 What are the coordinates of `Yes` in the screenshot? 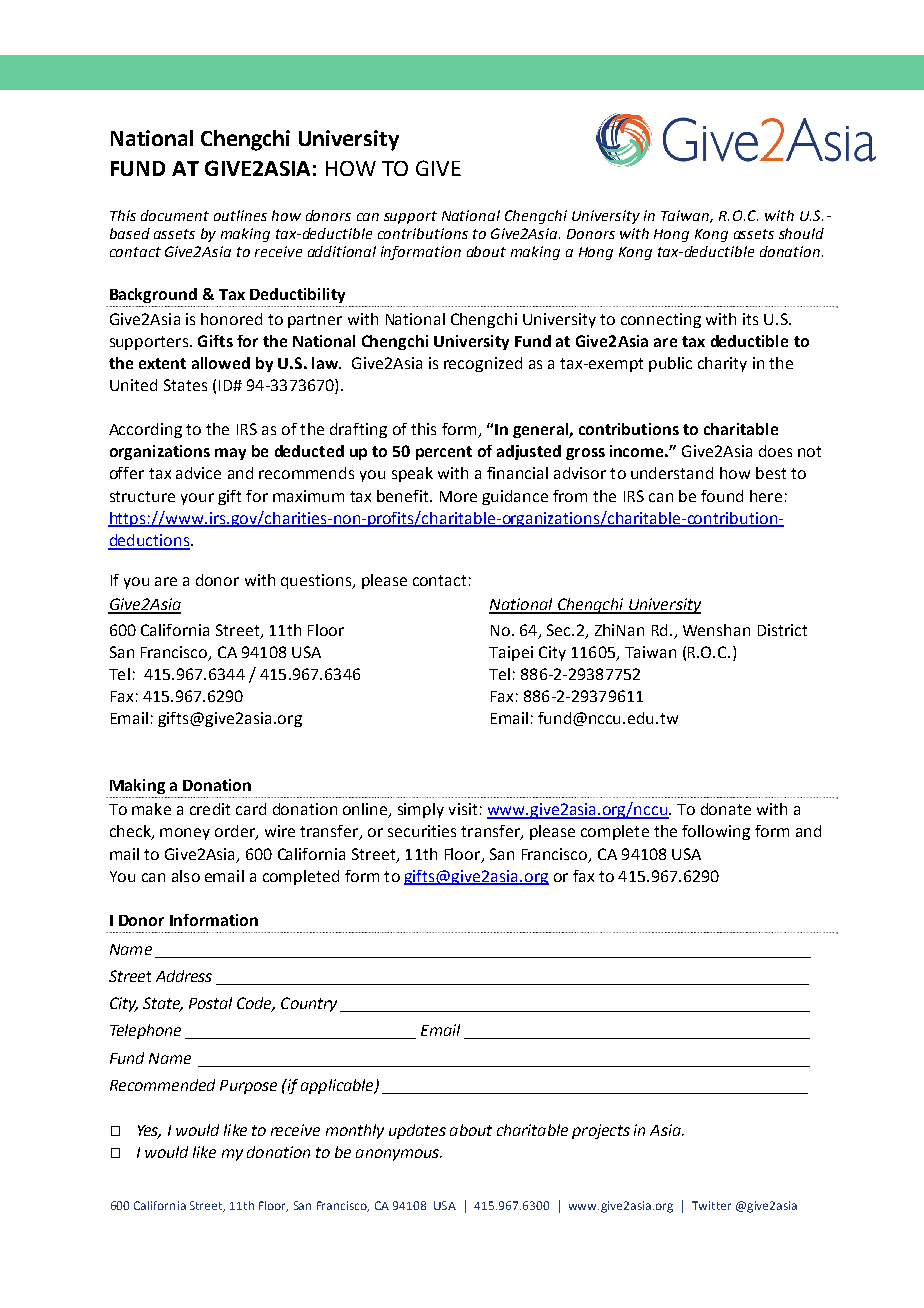 It's located at (149, 1131).
